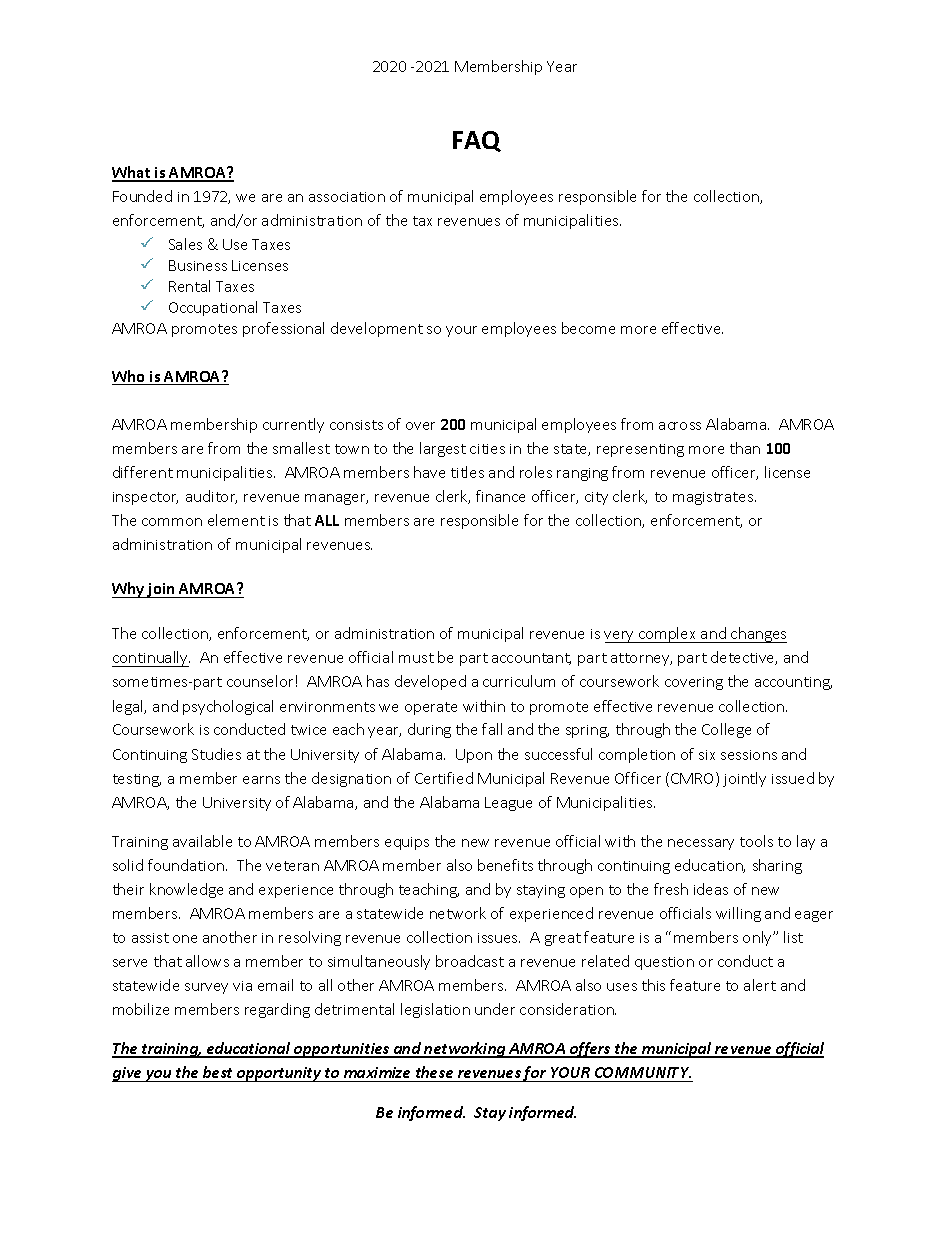  I want to click on best, so click(217, 1072).
